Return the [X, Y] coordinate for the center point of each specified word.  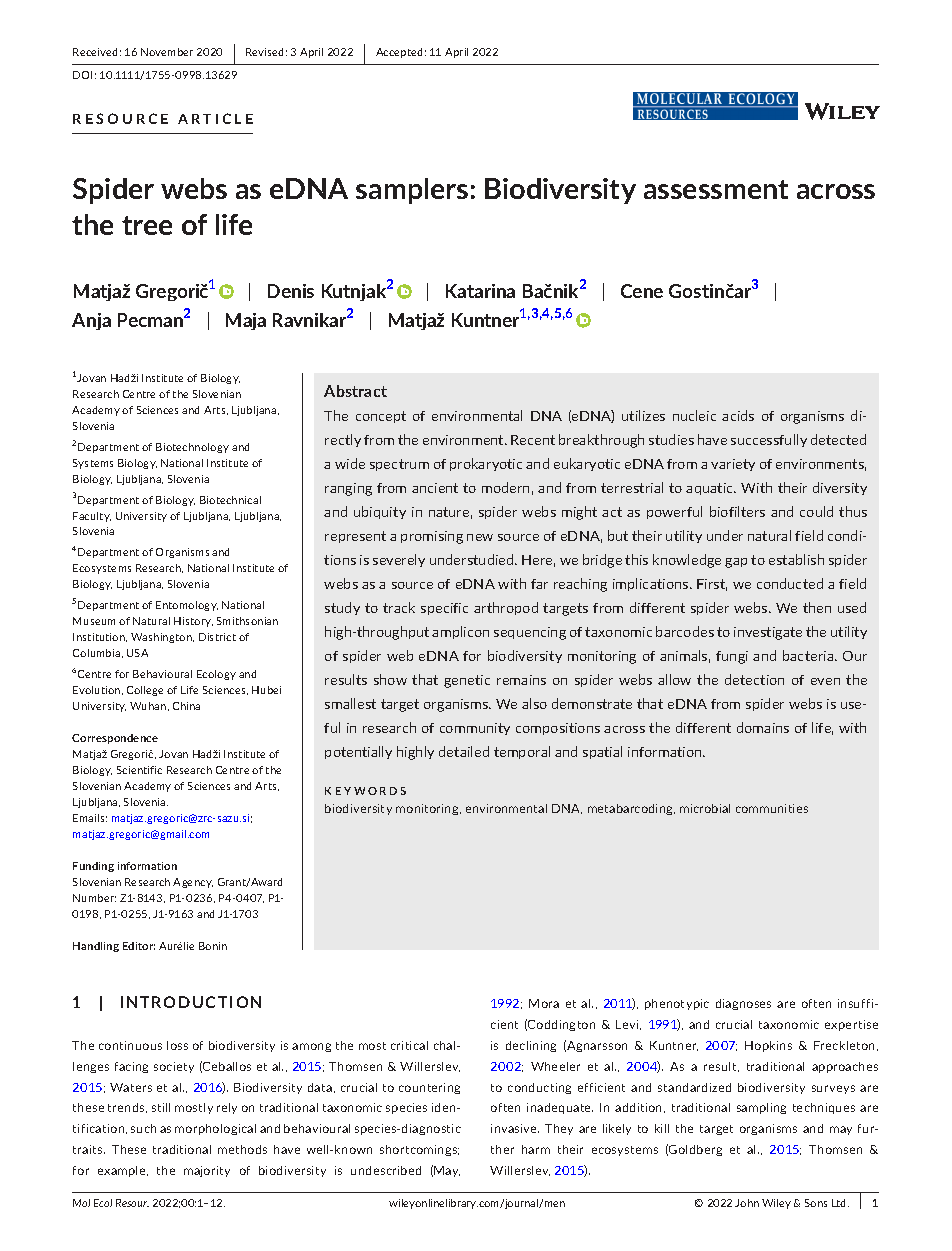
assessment [716, 189]
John [747, 1203]
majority [207, 1171]
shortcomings [419, 1150]
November [167, 52]
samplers [412, 191]
